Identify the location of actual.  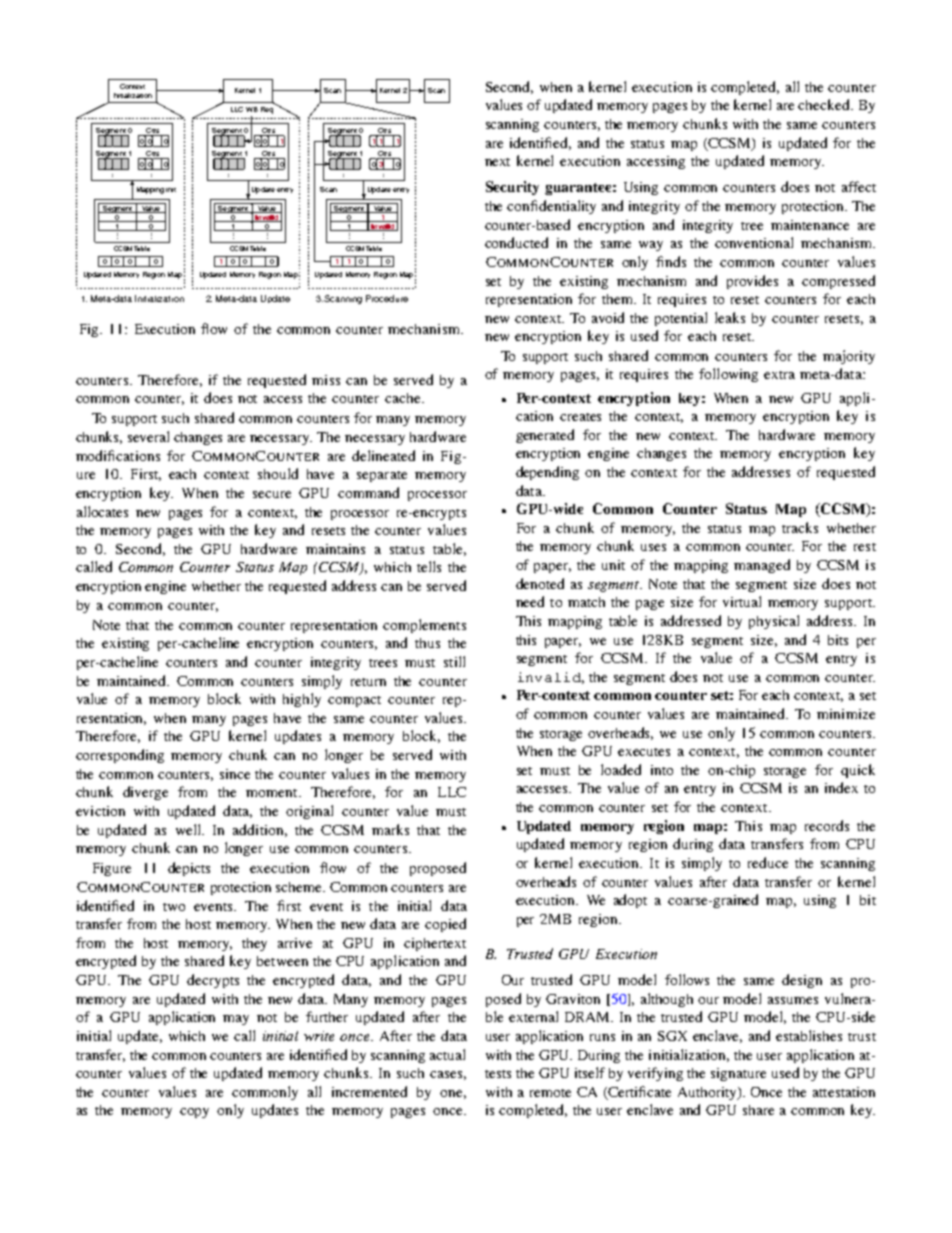
(447, 1054).
